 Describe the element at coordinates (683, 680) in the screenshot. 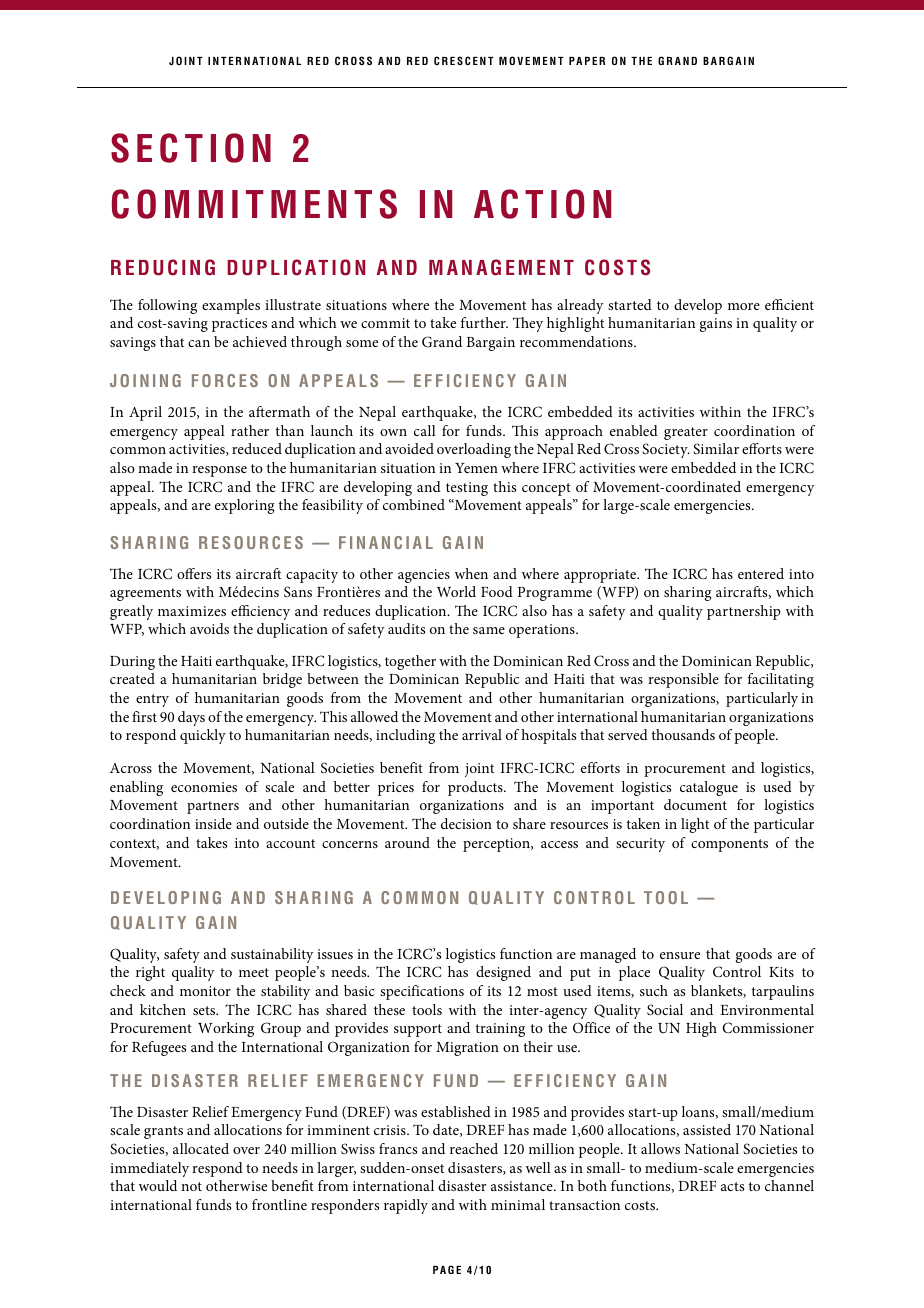

I see `responsible` at that location.
